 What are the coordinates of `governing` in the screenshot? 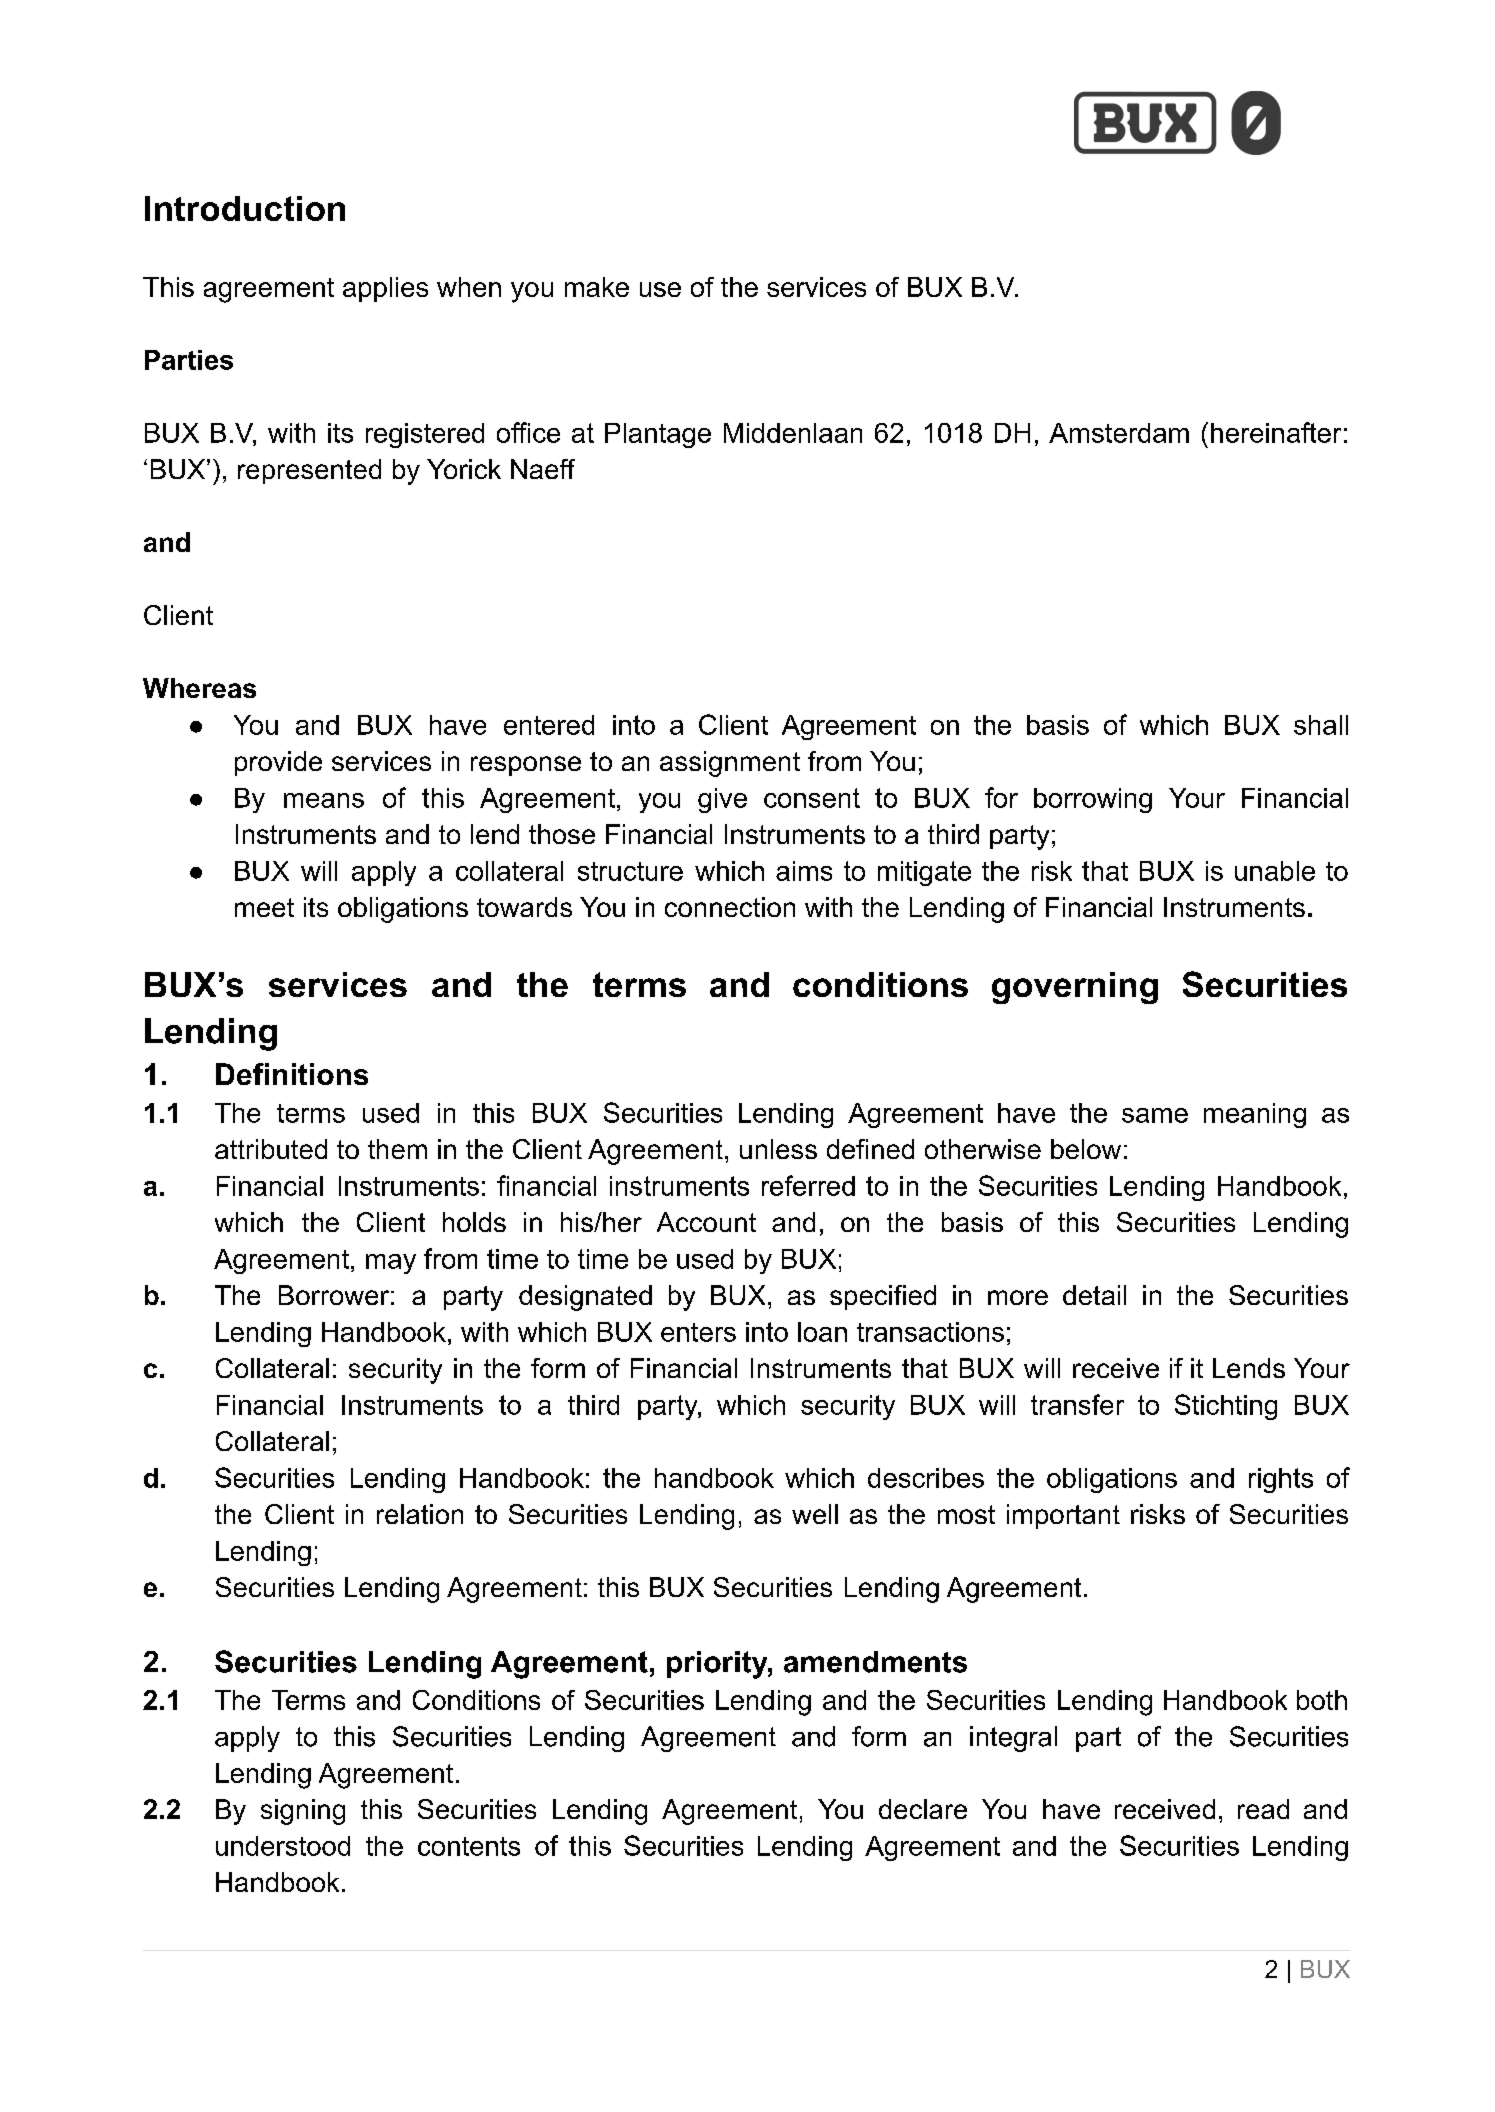 It's located at (1075, 988).
